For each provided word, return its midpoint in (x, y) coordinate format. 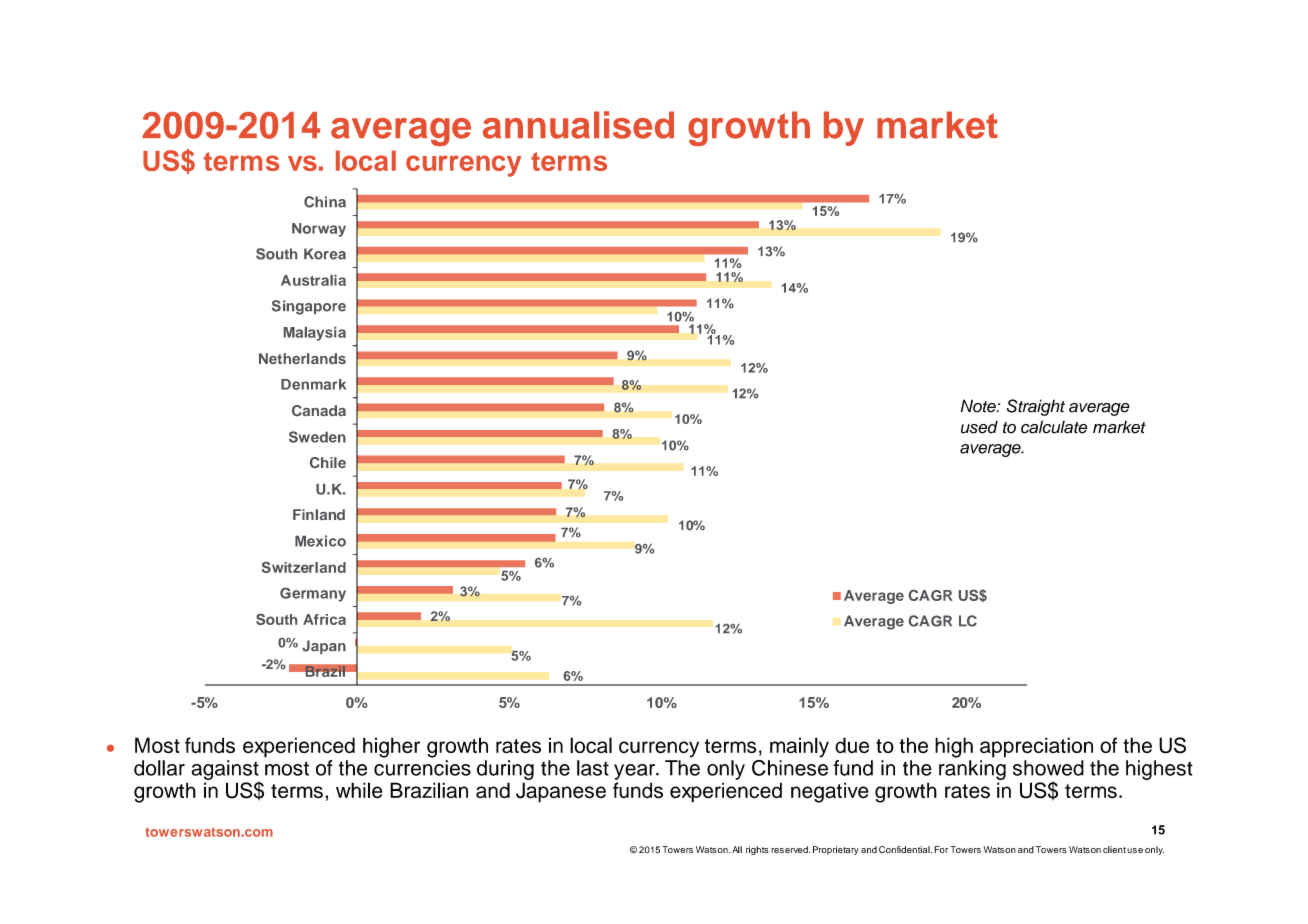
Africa (324, 619)
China (325, 202)
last (593, 768)
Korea (325, 254)
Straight (1036, 407)
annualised (578, 125)
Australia (313, 280)
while (359, 790)
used (979, 427)
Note (979, 406)
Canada (319, 410)
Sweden (317, 437)
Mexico (320, 541)
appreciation (1036, 747)
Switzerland (304, 567)
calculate (1054, 427)
